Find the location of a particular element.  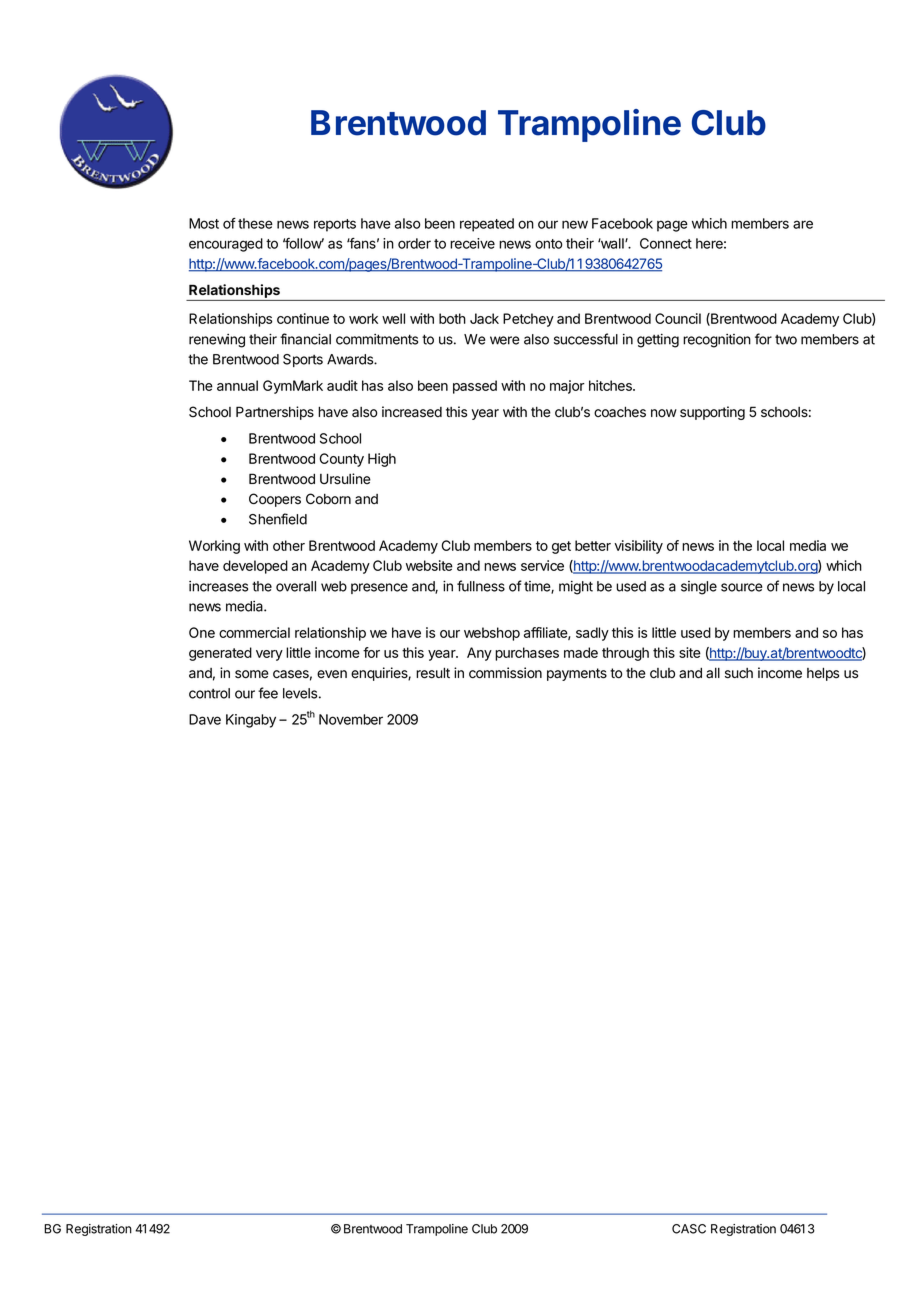

source is located at coordinates (741, 587).
